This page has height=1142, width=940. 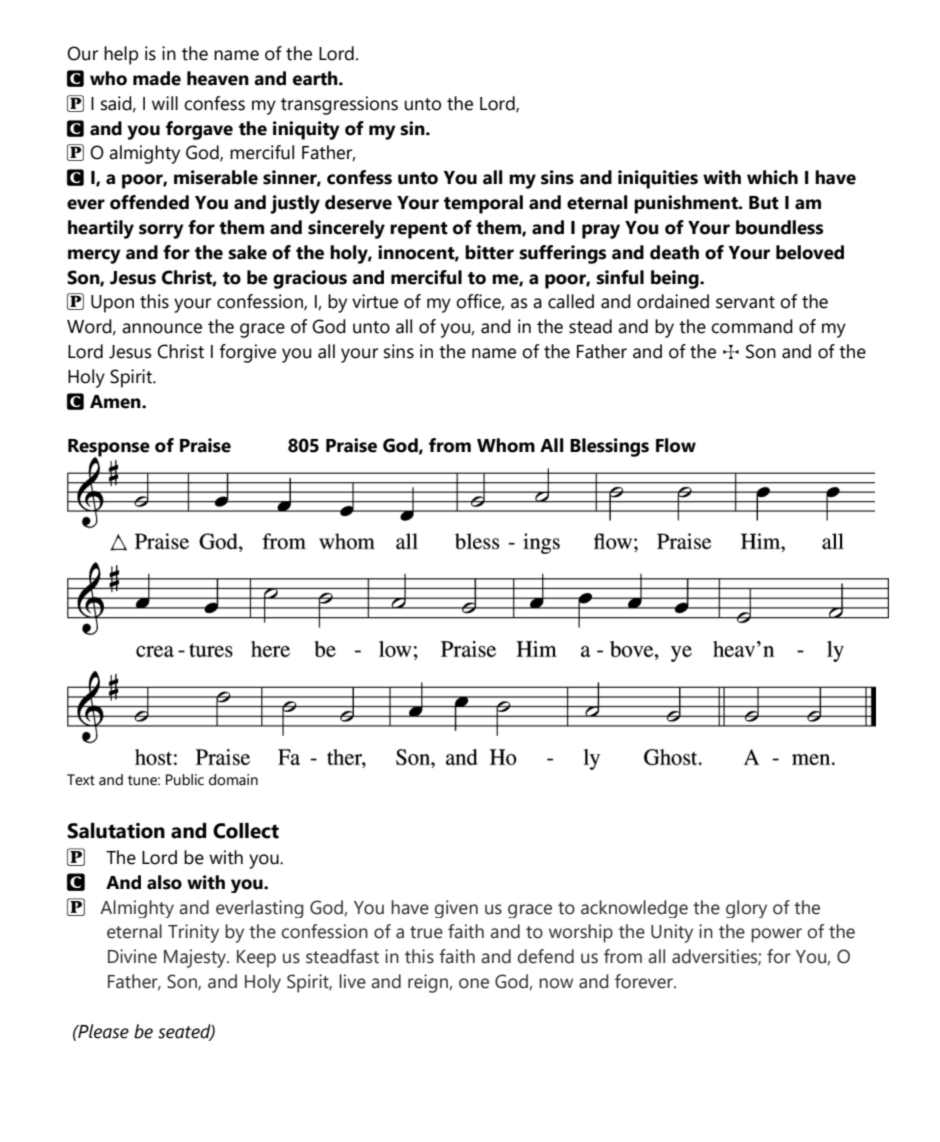 What do you see at coordinates (676, 445) in the page?
I see `Flow` at bounding box center [676, 445].
